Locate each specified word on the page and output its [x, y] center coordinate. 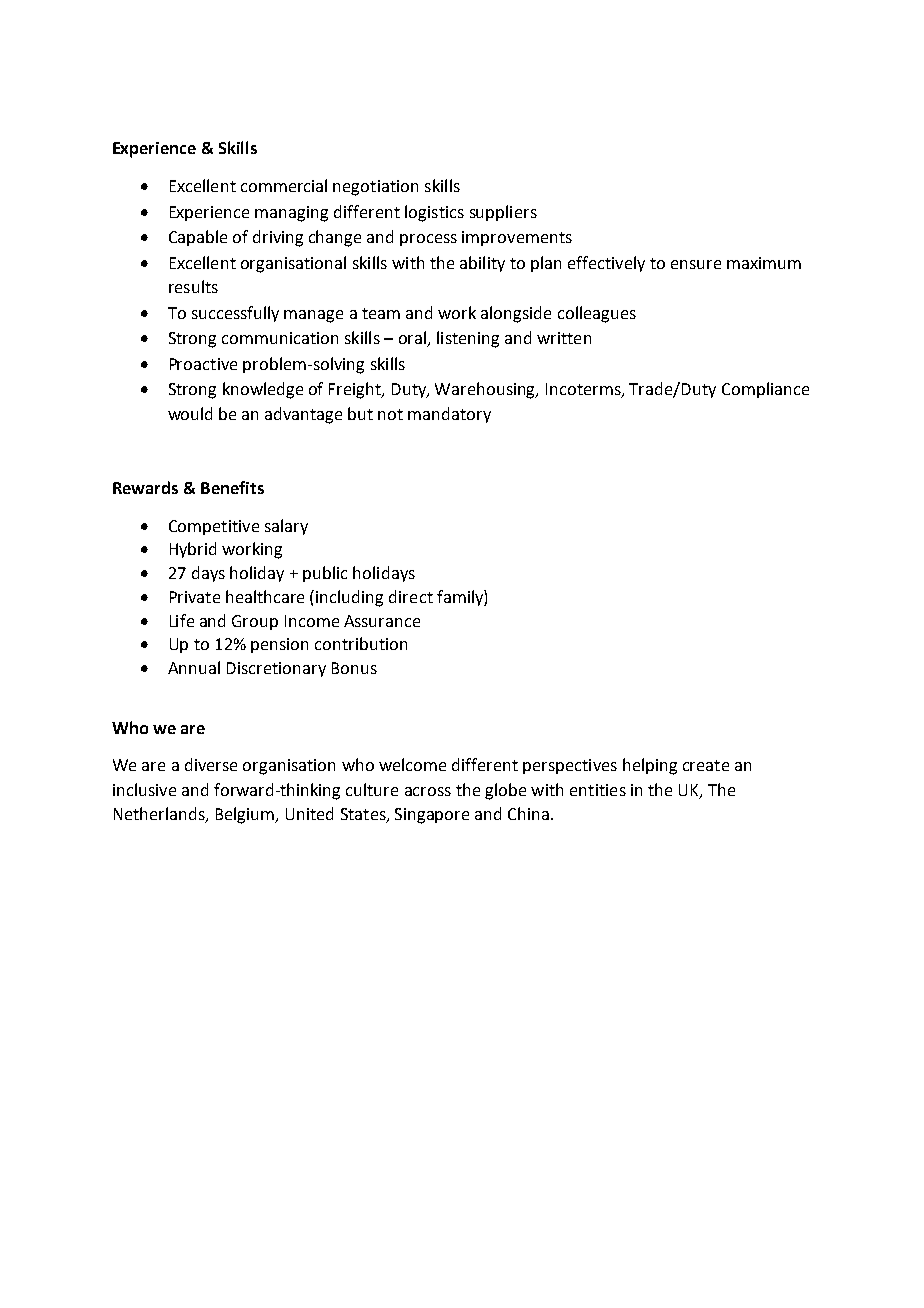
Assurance [382, 621]
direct [411, 596]
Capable [198, 238]
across [428, 791]
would [190, 413]
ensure [696, 264]
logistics [434, 213]
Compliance [765, 390]
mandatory [449, 415]
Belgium [246, 815]
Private [195, 597]
